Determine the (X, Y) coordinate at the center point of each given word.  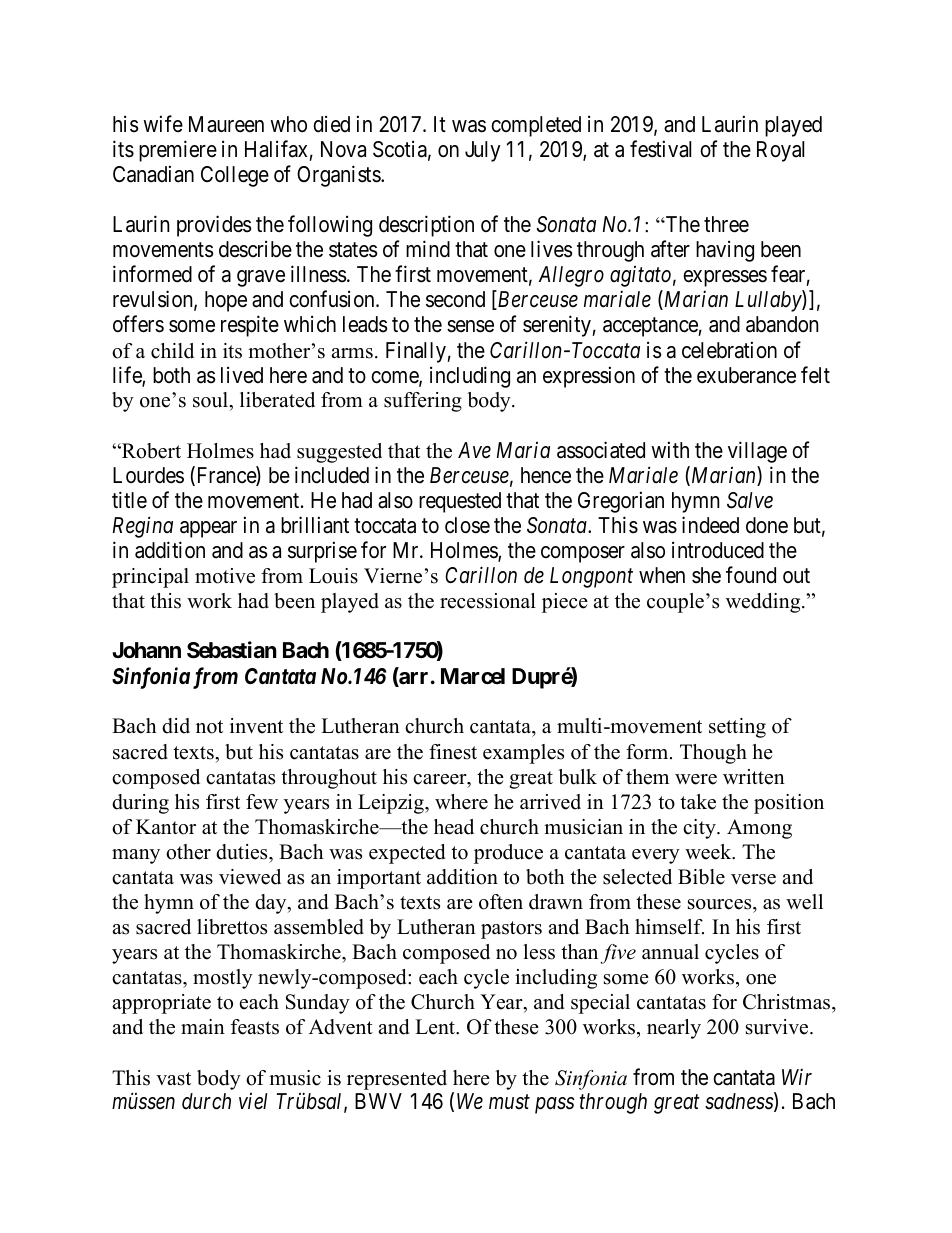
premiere (178, 151)
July (482, 151)
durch (206, 1101)
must (509, 1103)
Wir (797, 1076)
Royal (780, 151)
